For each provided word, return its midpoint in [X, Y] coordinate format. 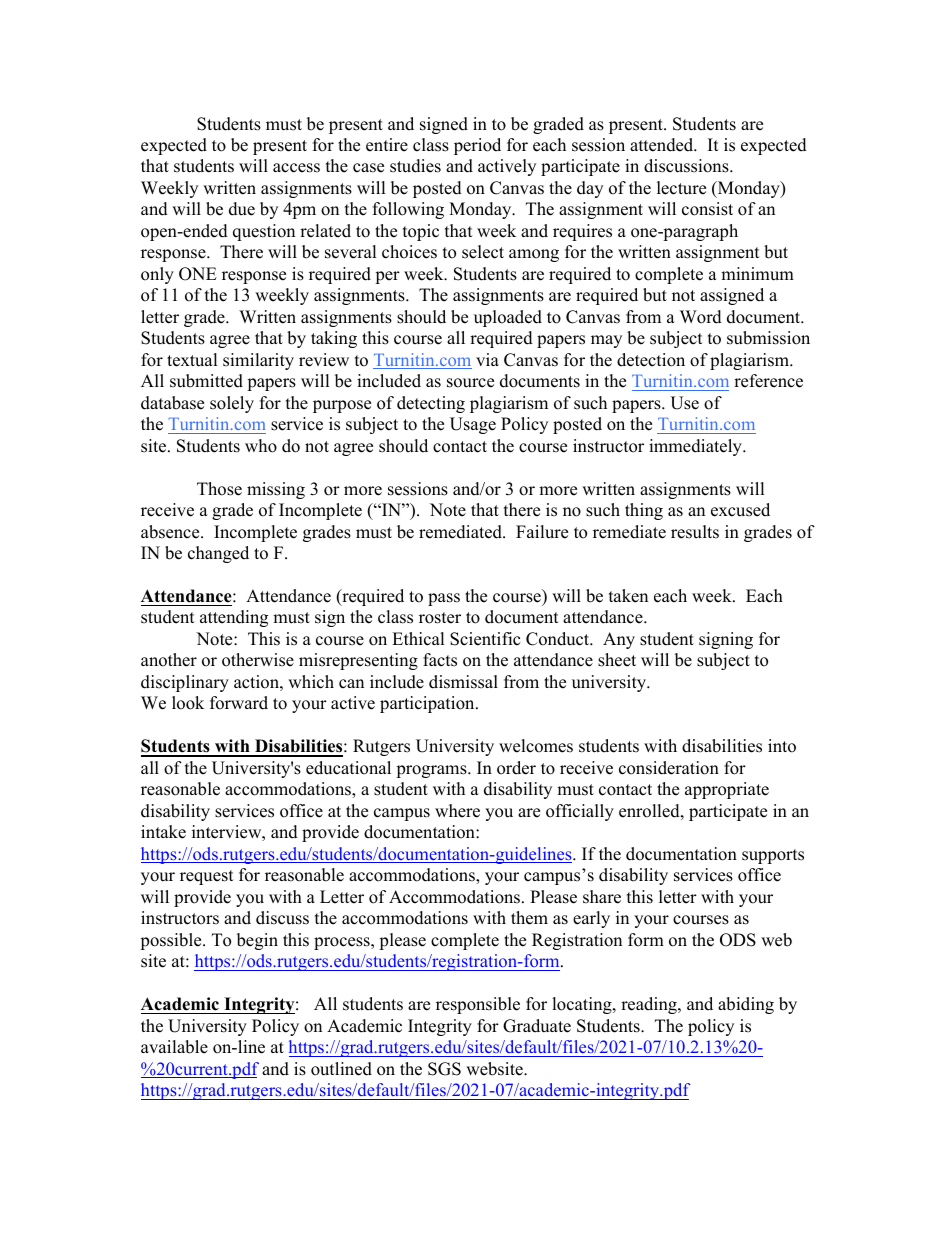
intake [163, 832]
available [174, 1047]
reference [768, 381]
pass [444, 599]
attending [234, 618]
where [457, 811]
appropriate [727, 790]
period [477, 146]
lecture [681, 188]
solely [232, 404]
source [470, 383]
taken [628, 596]
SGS [444, 1069]
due [242, 209]
